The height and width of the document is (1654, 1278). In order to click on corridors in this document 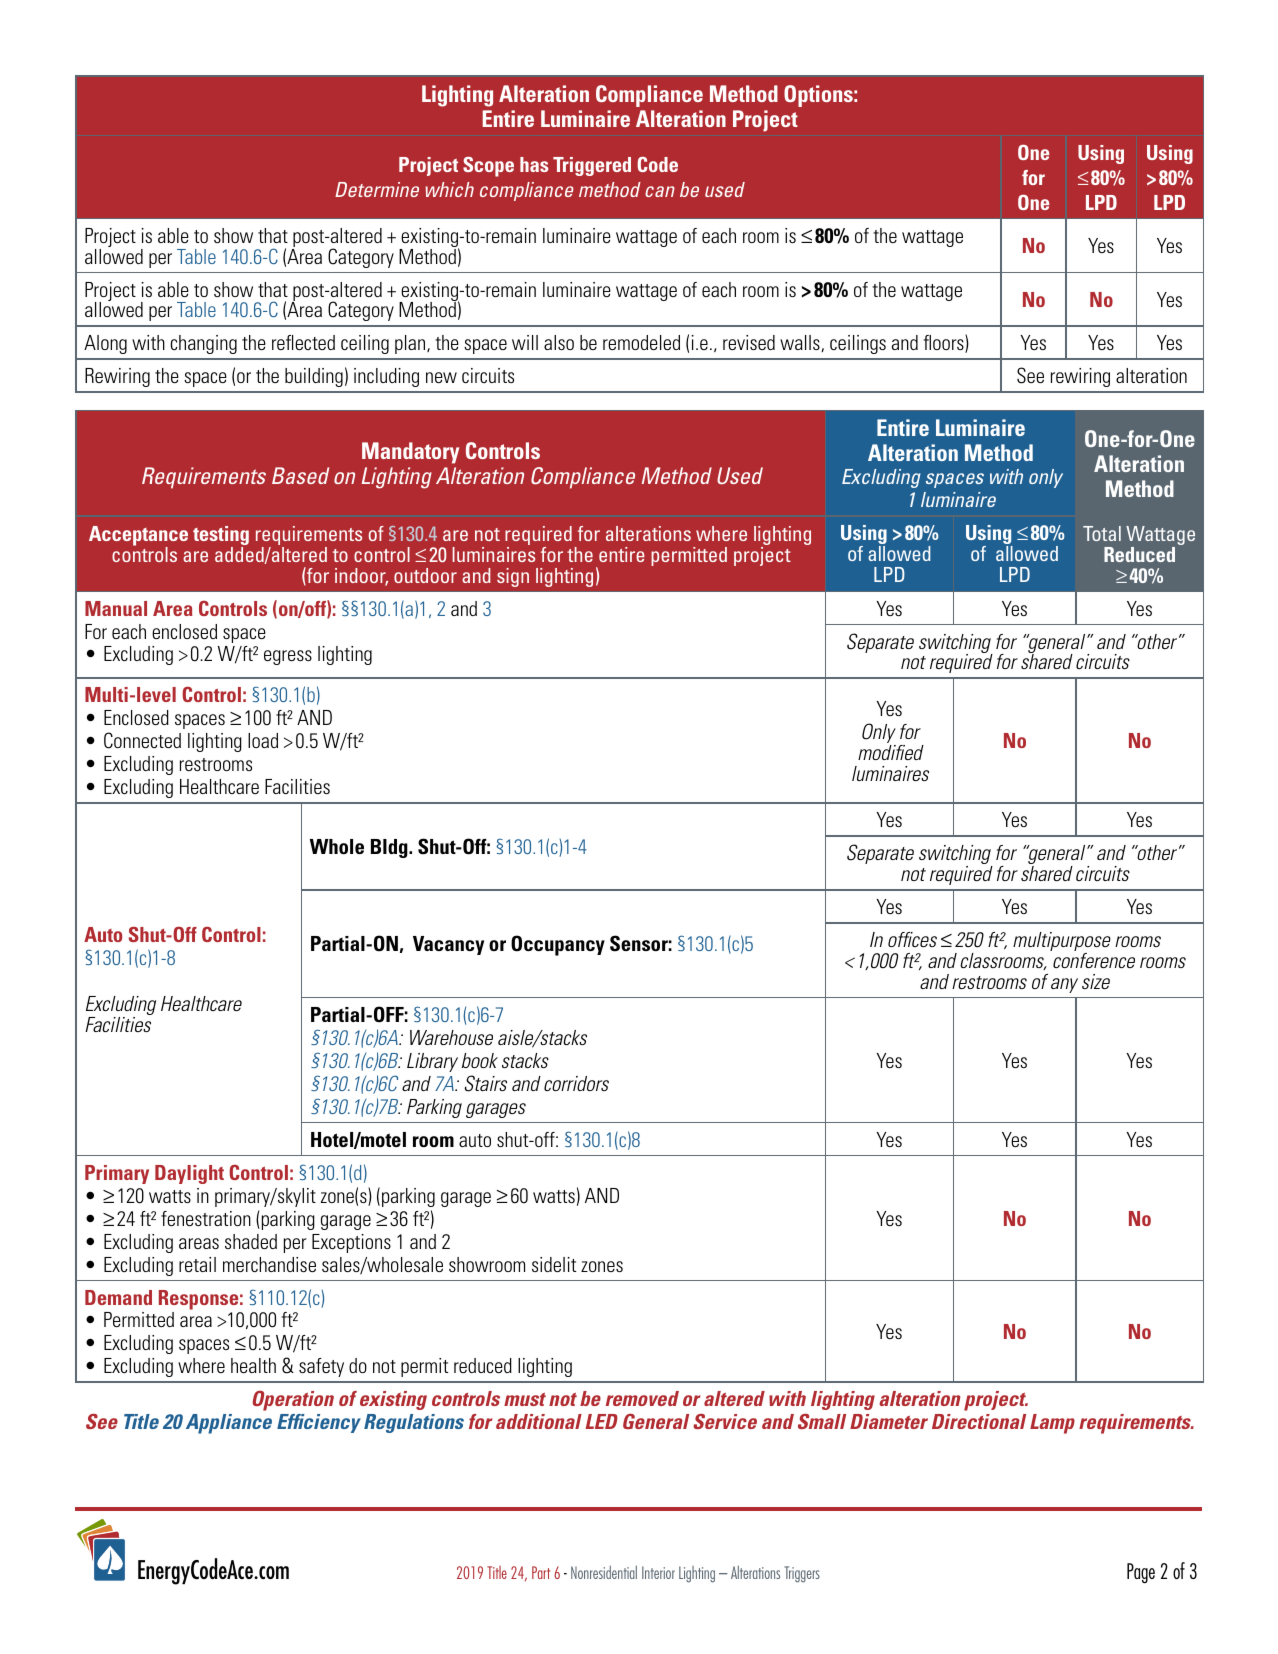, I will do `click(576, 1083)`.
